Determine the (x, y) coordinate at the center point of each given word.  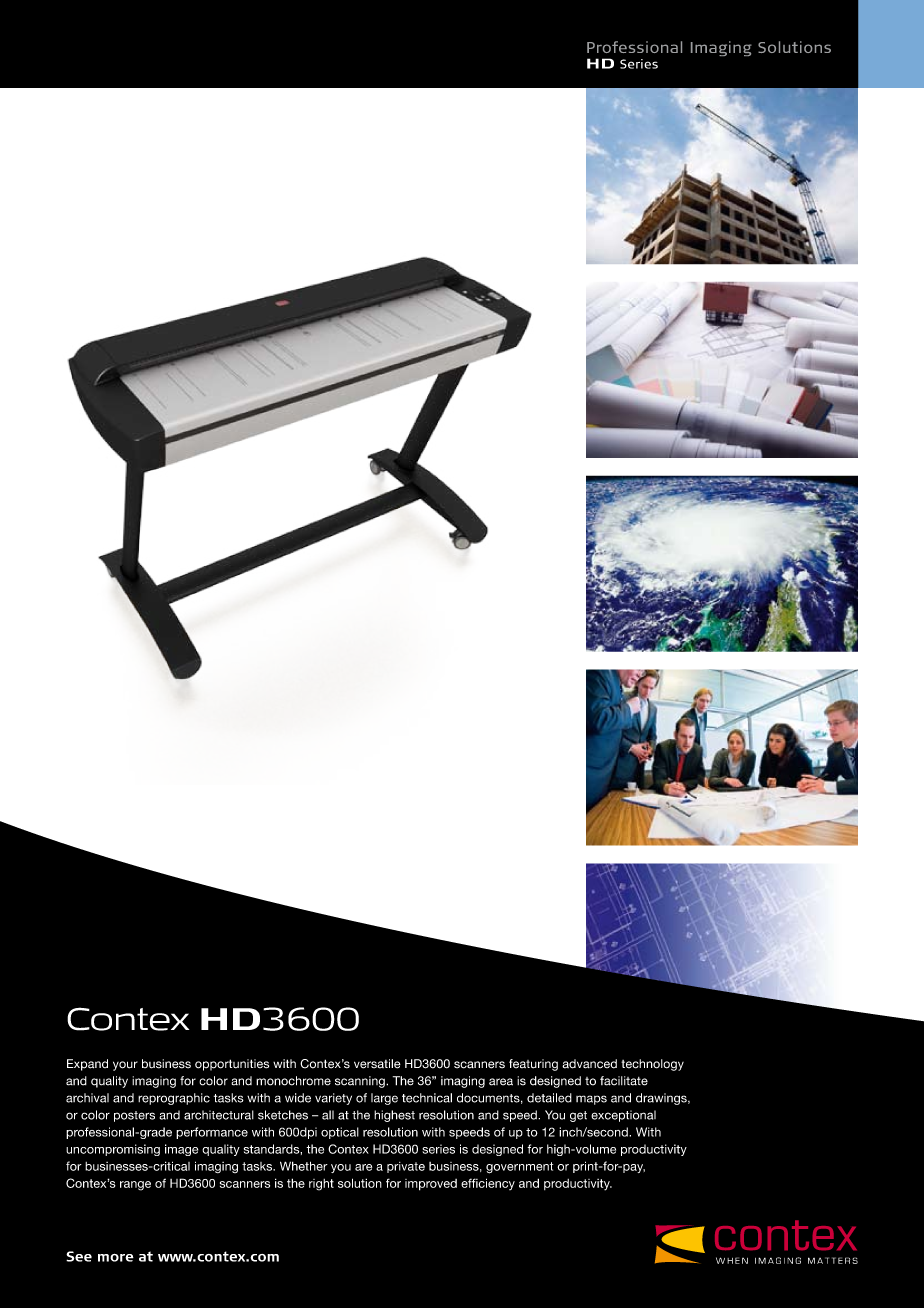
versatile (377, 1064)
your (125, 1066)
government (519, 1168)
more (116, 1258)
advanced (589, 1064)
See (79, 1256)
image (181, 1150)
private (406, 1167)
